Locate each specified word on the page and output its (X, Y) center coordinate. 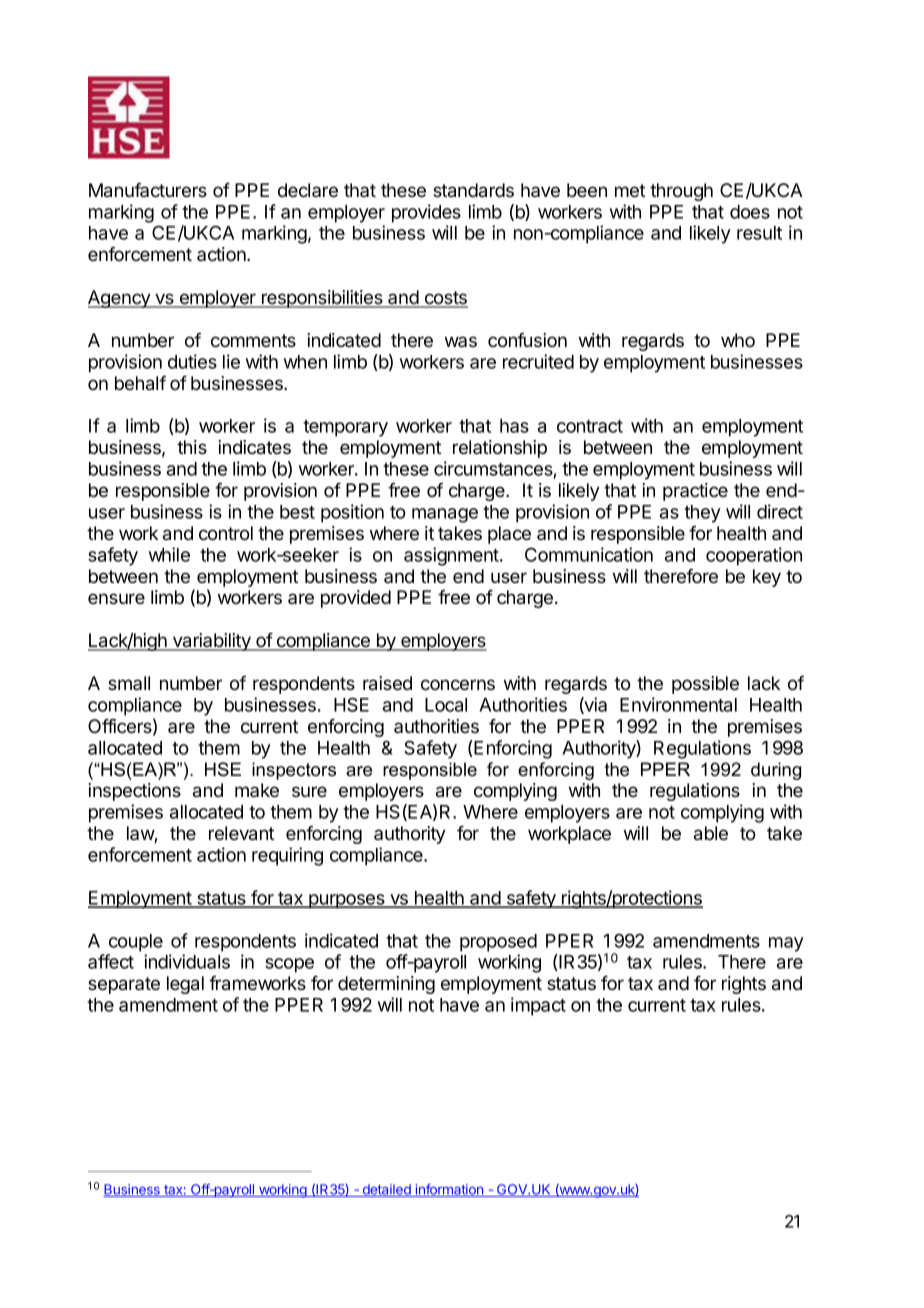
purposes (347, 901)
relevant (241, 833)
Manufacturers (148, 190)
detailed (386, 1190)
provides (426, 213)
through (681, 192)
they (702, 514)
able (711, 833)
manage (445, 515)
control (226, 533)
